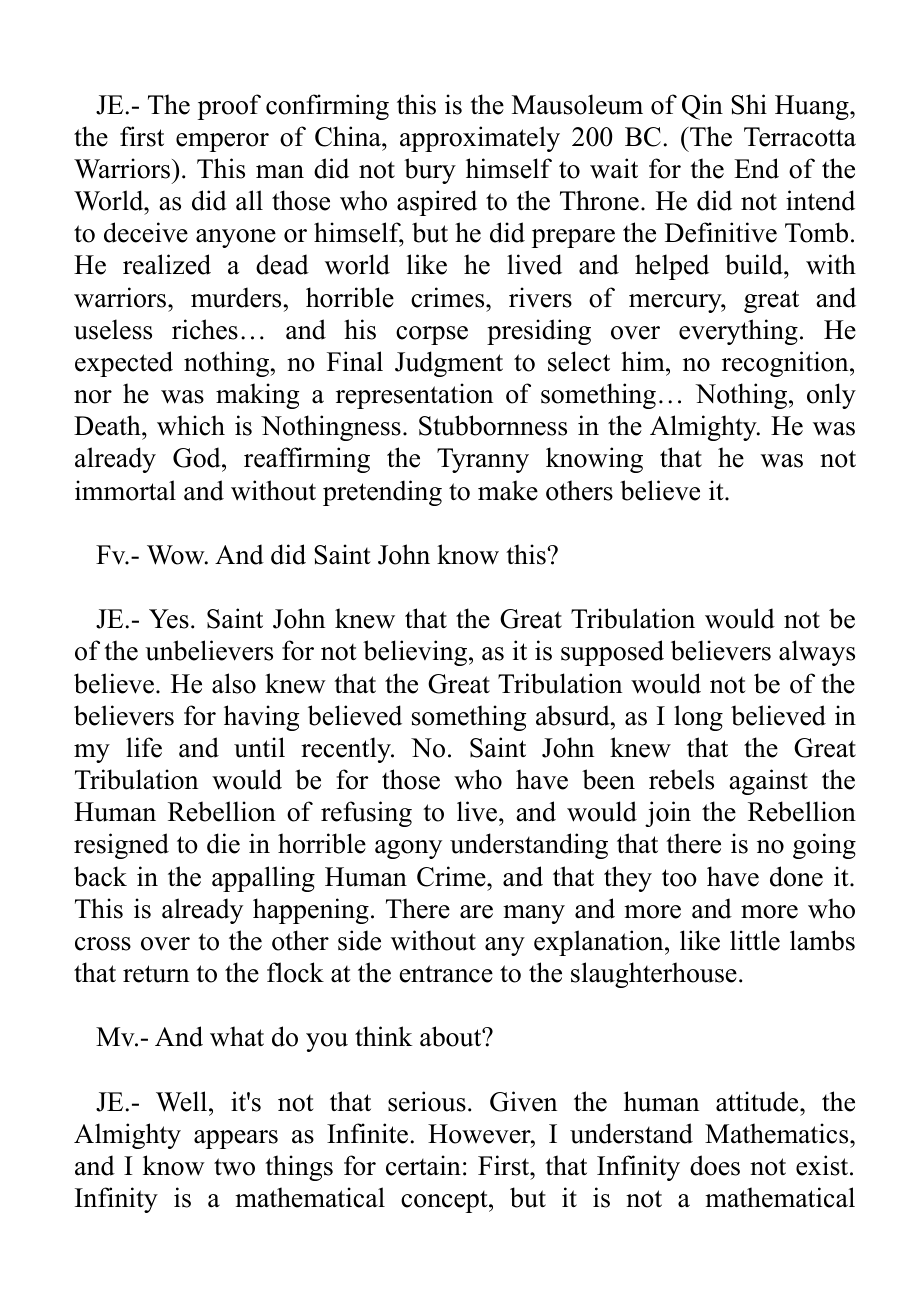 This document has height=1308, width=924. I want to click on Shi, so click(749, 104).
